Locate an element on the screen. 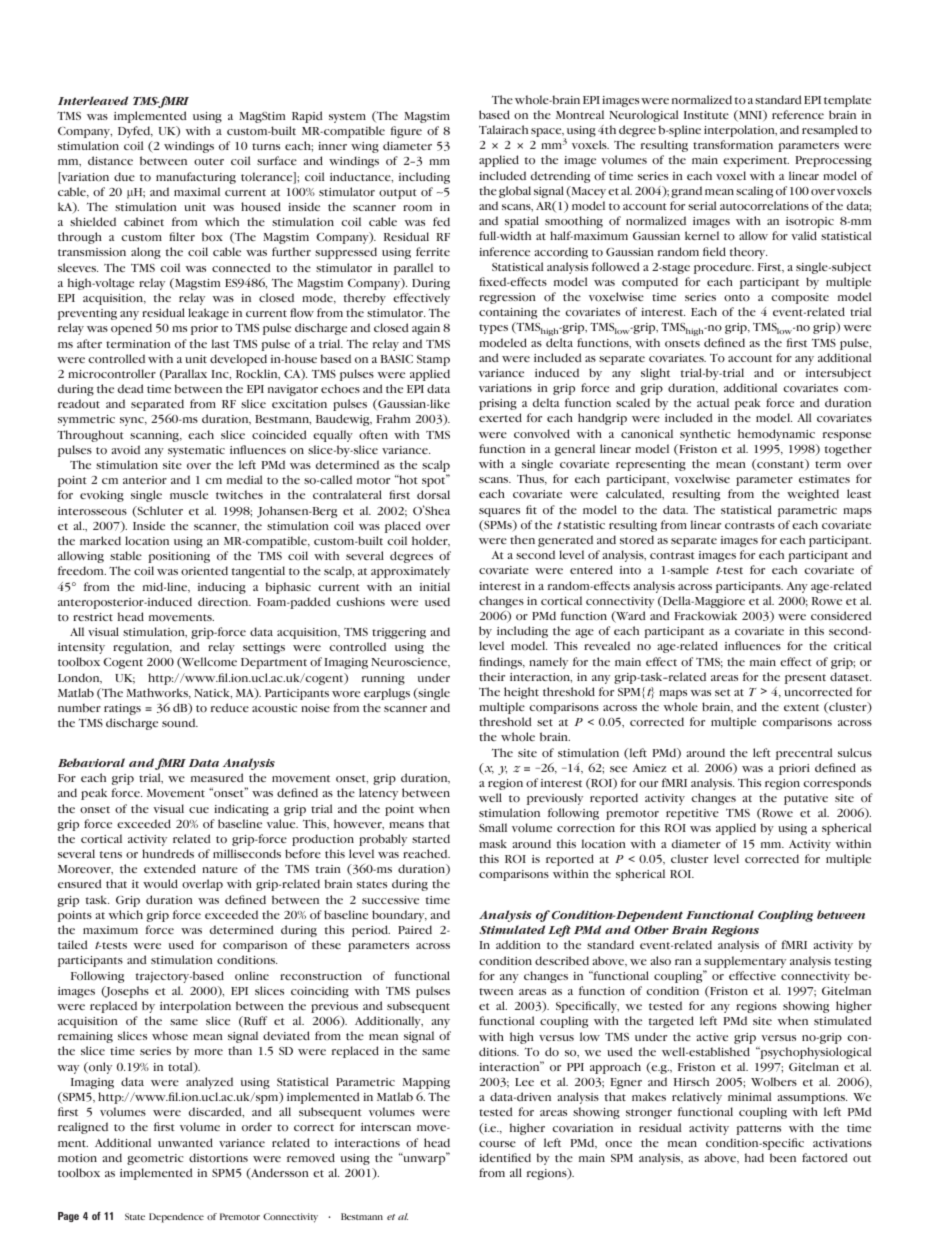 The width and height of the screenshot is (952, 1256). weighted is located at coordinates (813, 495).
